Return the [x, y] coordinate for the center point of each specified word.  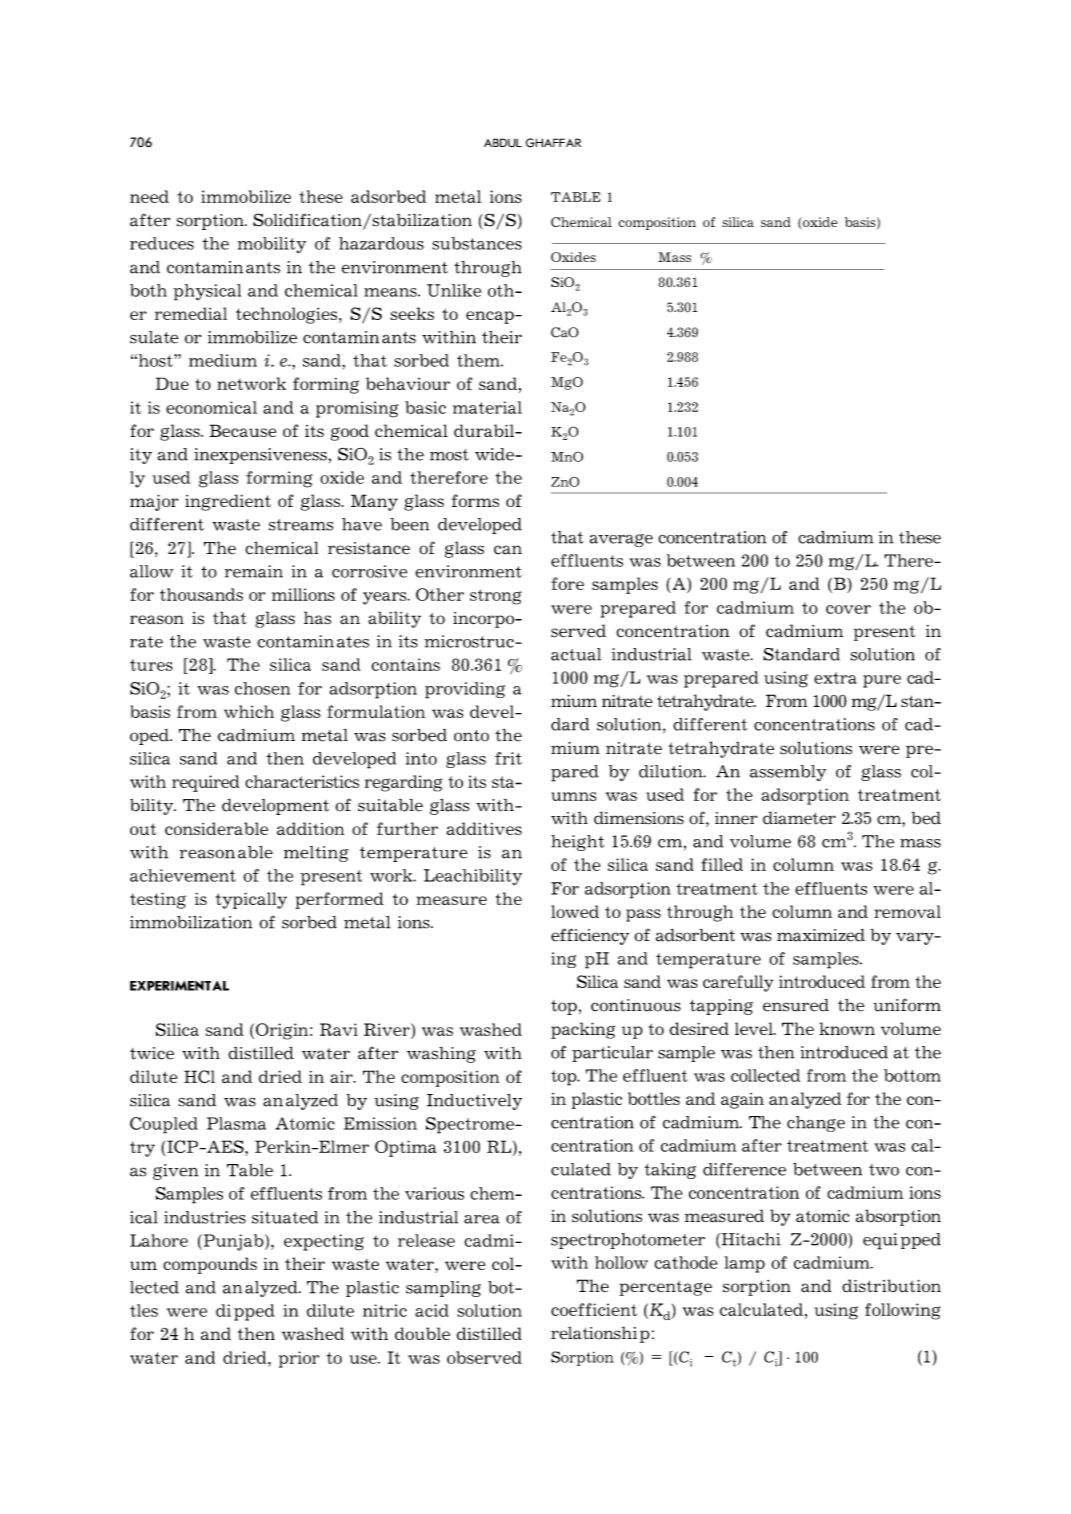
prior [299, 1359]
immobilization [191, 922]
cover [848, 609]
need [149, 196]
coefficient [594, 1309]
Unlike [454, 290]
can [508, 550]
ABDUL [503, 142]
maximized [821, 935]
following [903, 1311]
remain [254, 571]
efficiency [590, 936]
